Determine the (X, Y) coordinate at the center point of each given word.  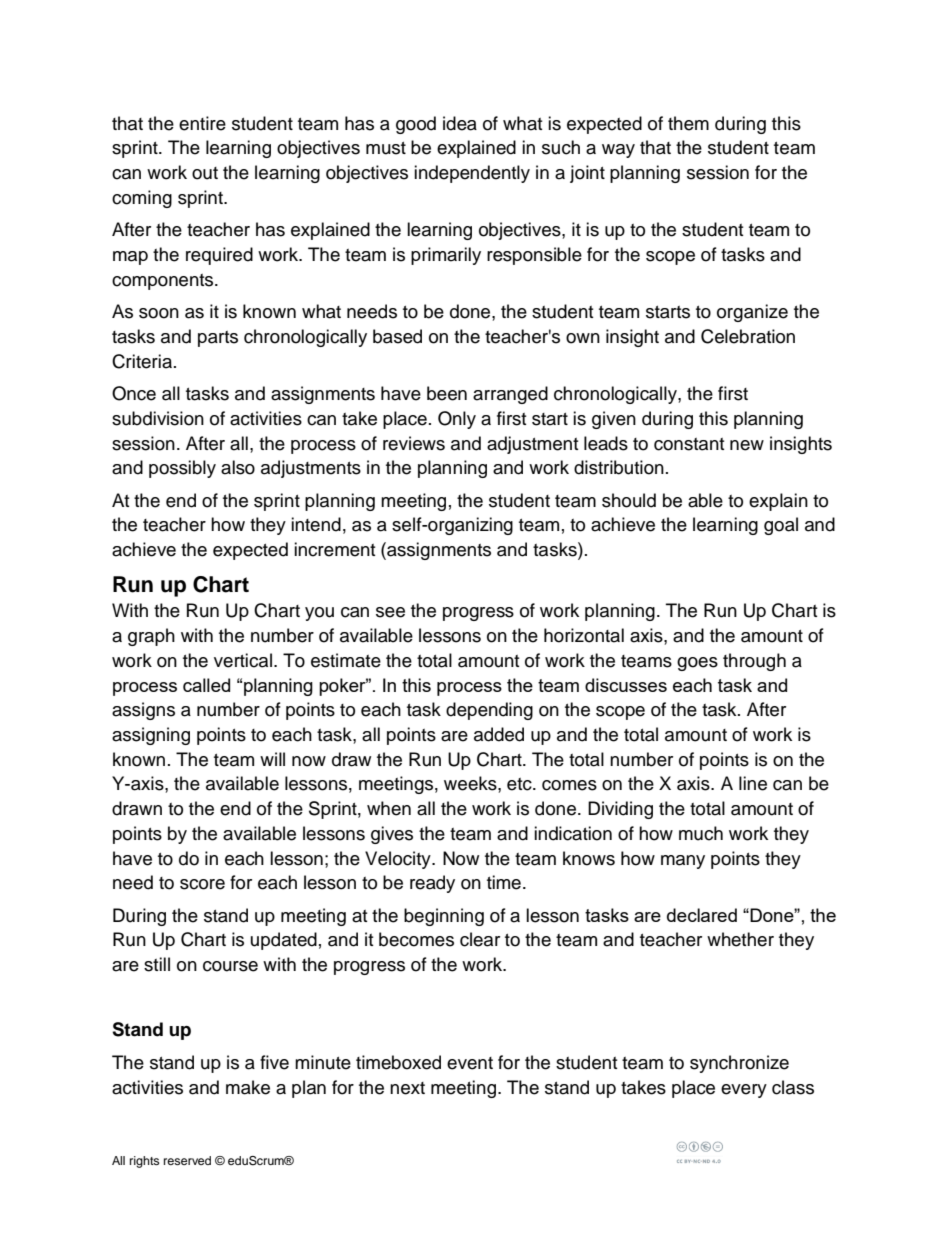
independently (472, 174)
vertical (243, 660)
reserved (187, 1160)
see (390, 612)
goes (697, 664)
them (688, 123)
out (205, 173)
